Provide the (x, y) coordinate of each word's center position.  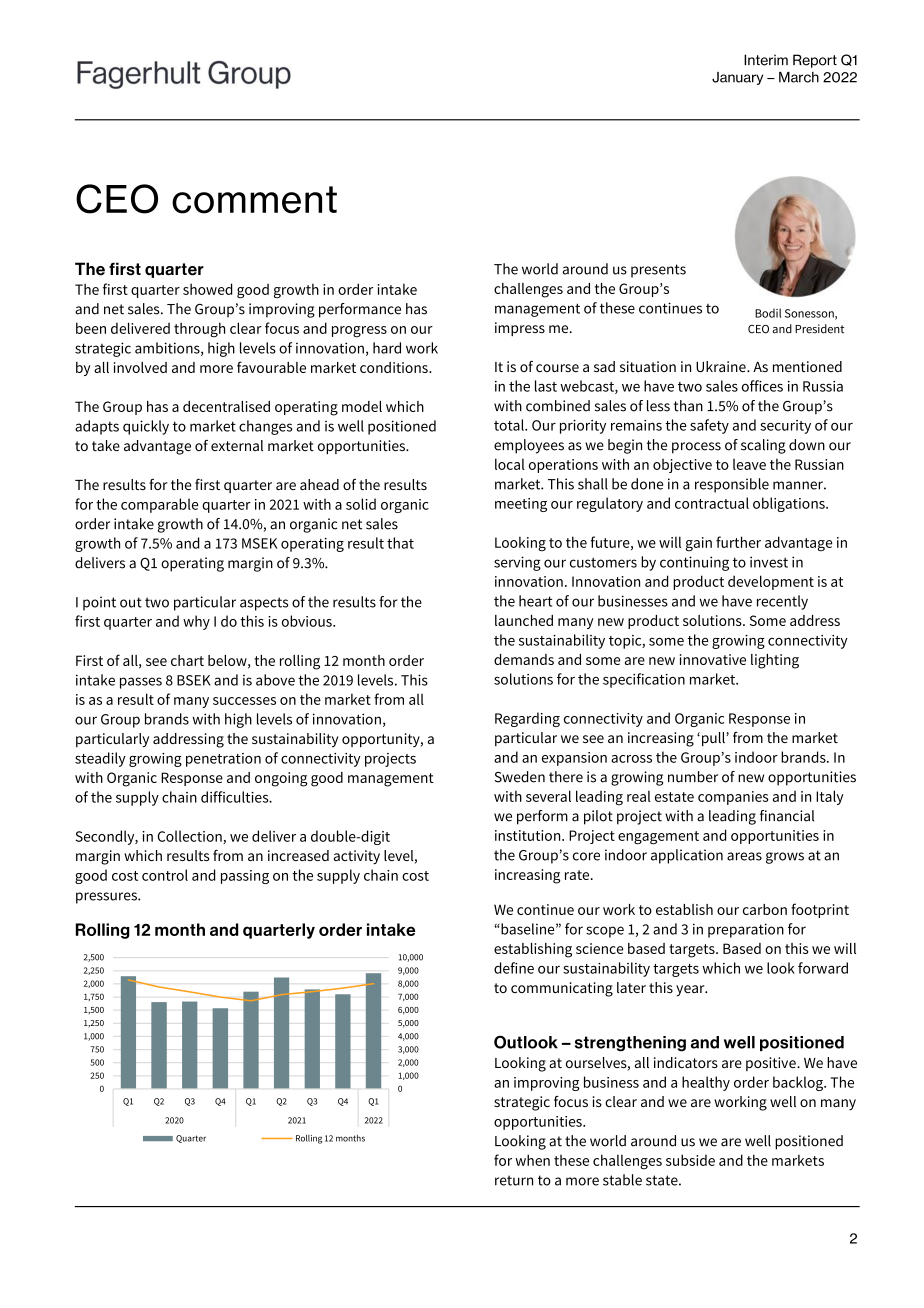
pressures (107, 898)
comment (254, 200)
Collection (191, 837)
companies (733, 798)
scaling (763, 446)
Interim (766, 60)
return (514, 1180)
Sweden (519, 777)
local (510, 464)
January (737, 78)
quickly (146, 427)
